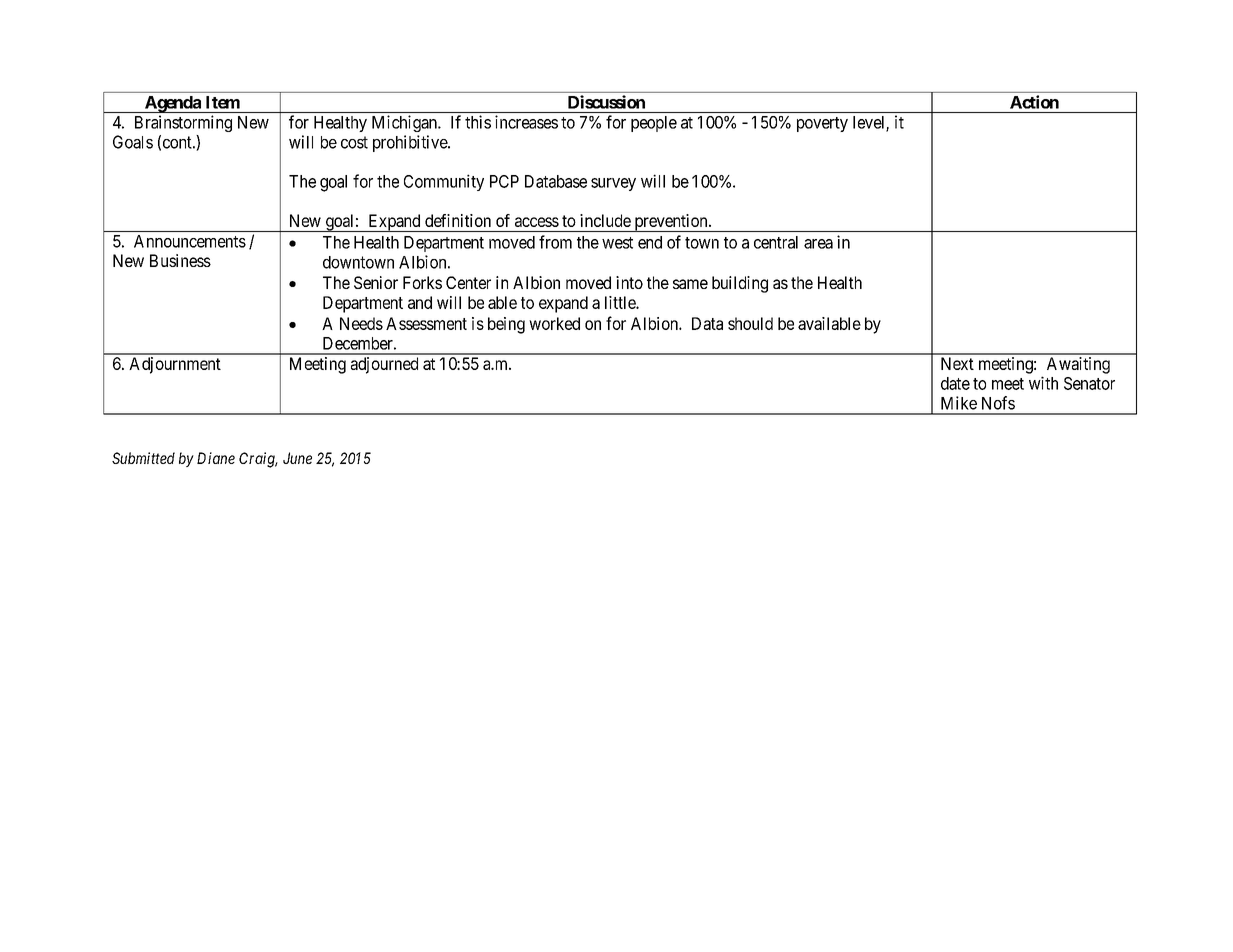 Image resolution: width=1233 pixels, height=952 pixels. Describe the element at coordinates (216, 458) in the document. I see `Diane` at that location.
